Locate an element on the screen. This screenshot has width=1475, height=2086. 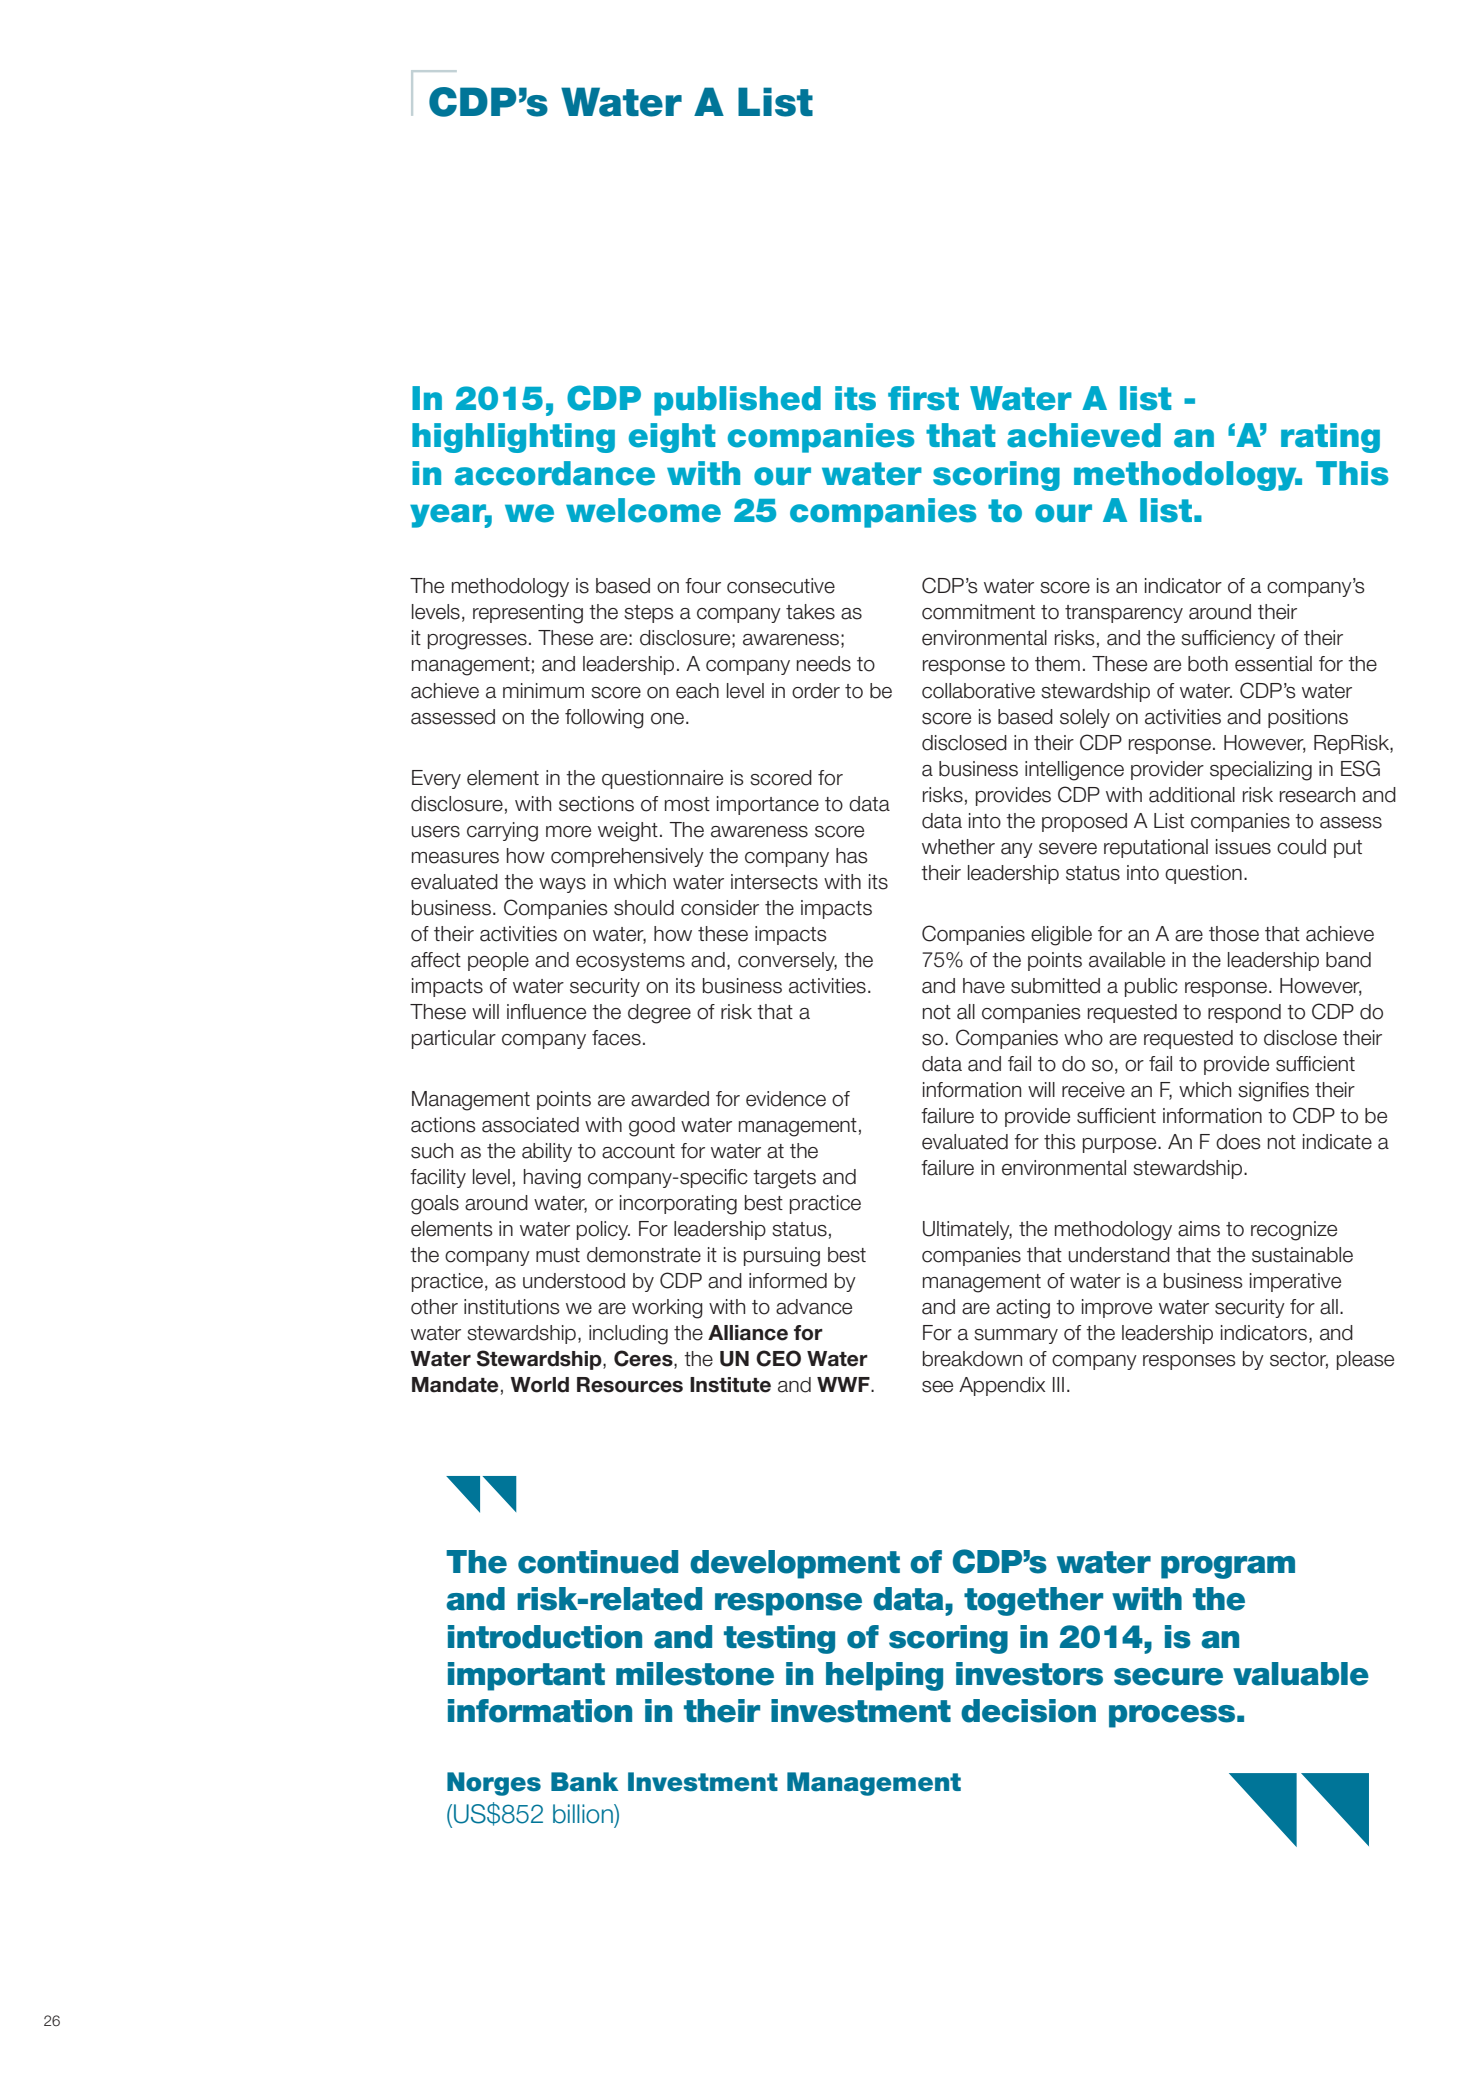
first is located at coordinates (923, 398).
